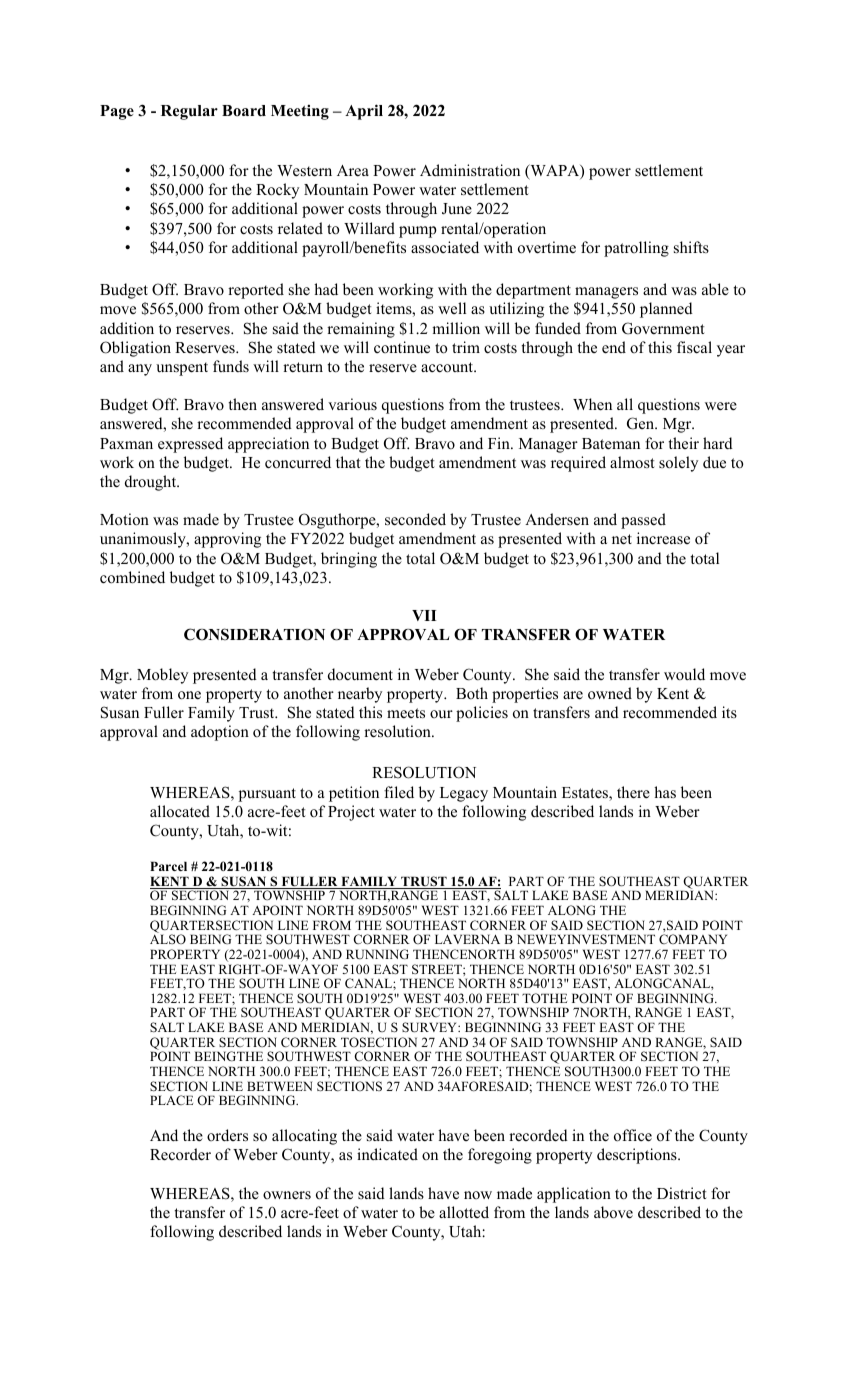 This page has width=849, height=1400. What do you see at coordinates (470, 170) in the page?
I see `Administration` at bounding box center [470, 170].
